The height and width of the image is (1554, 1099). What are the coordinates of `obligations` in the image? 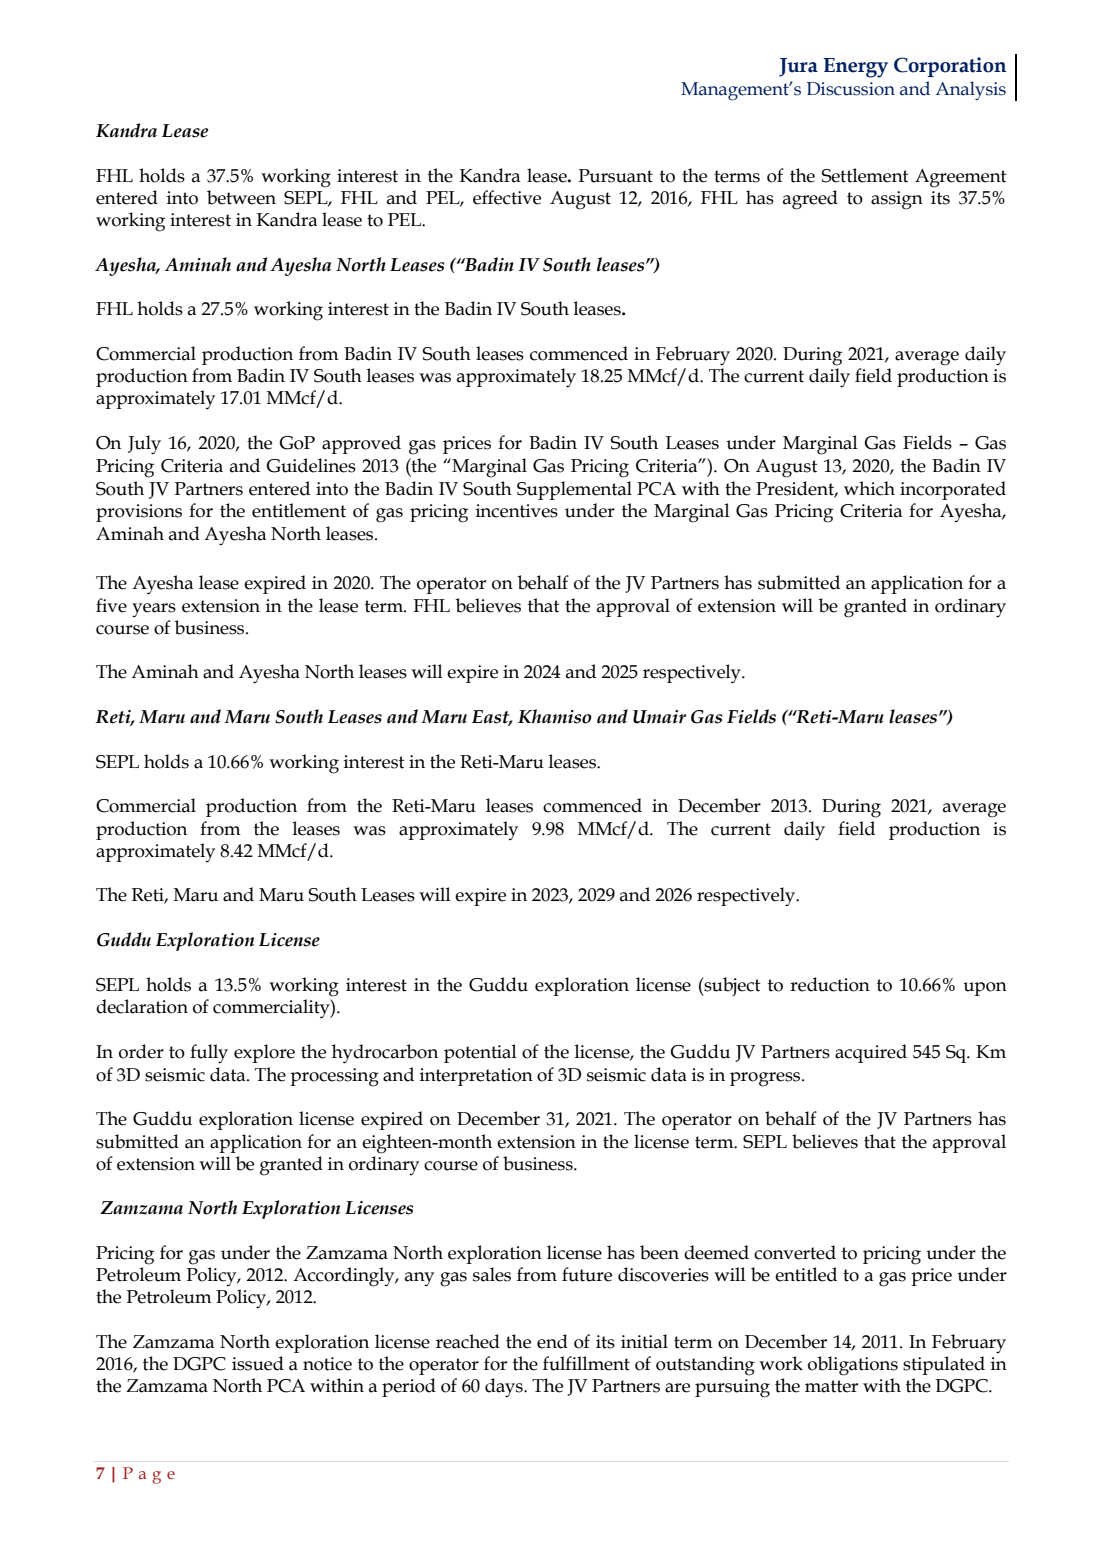 It's located at (853, 1366).
